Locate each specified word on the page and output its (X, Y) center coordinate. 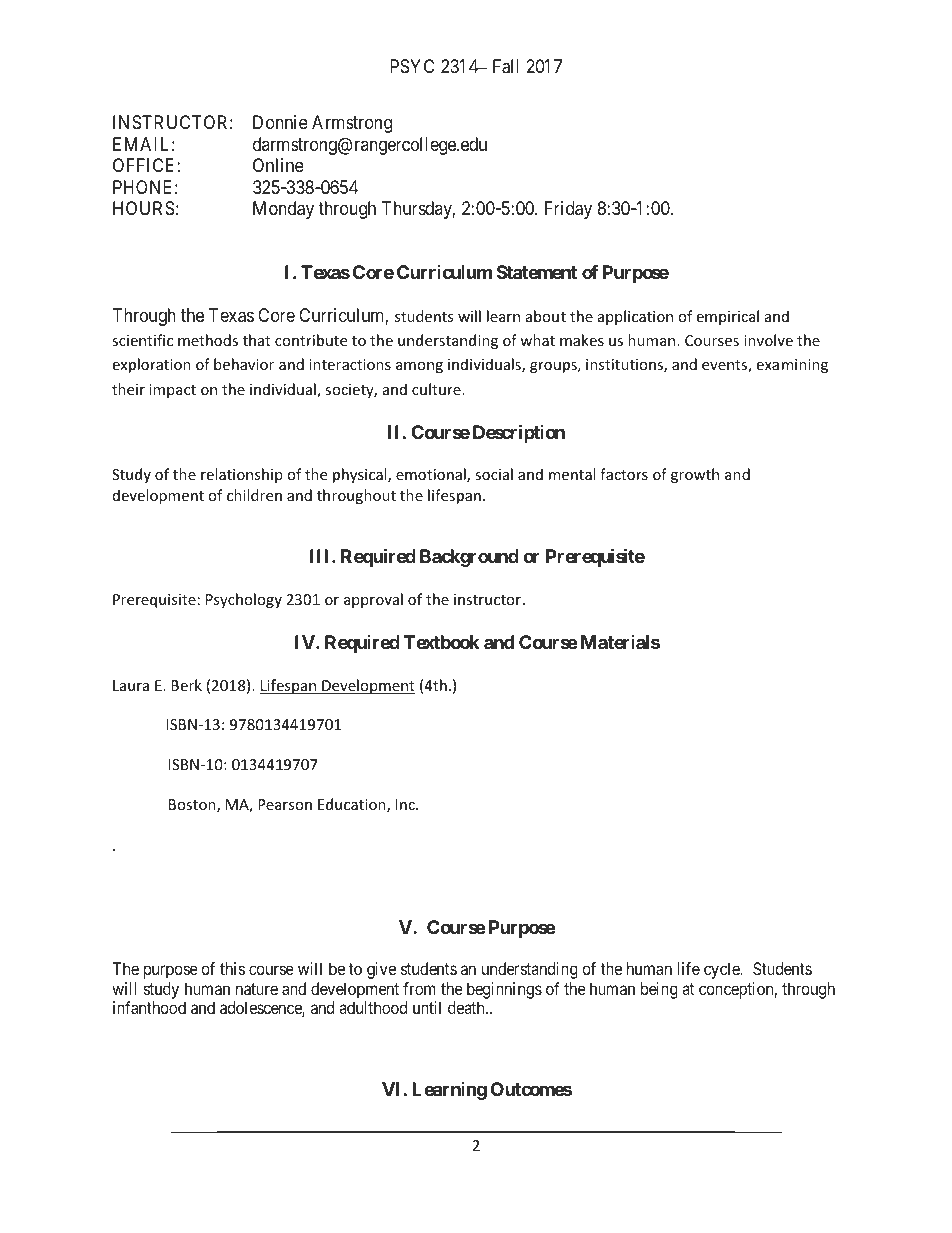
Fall (506, 66)
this (232, 968)
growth (695, 475)
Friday (568, 210)
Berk (186, 685)
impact (172, 391)
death (467, 1007)
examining (792, 366)
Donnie (280, 122)
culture (437, 389)
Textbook (442, 642)
